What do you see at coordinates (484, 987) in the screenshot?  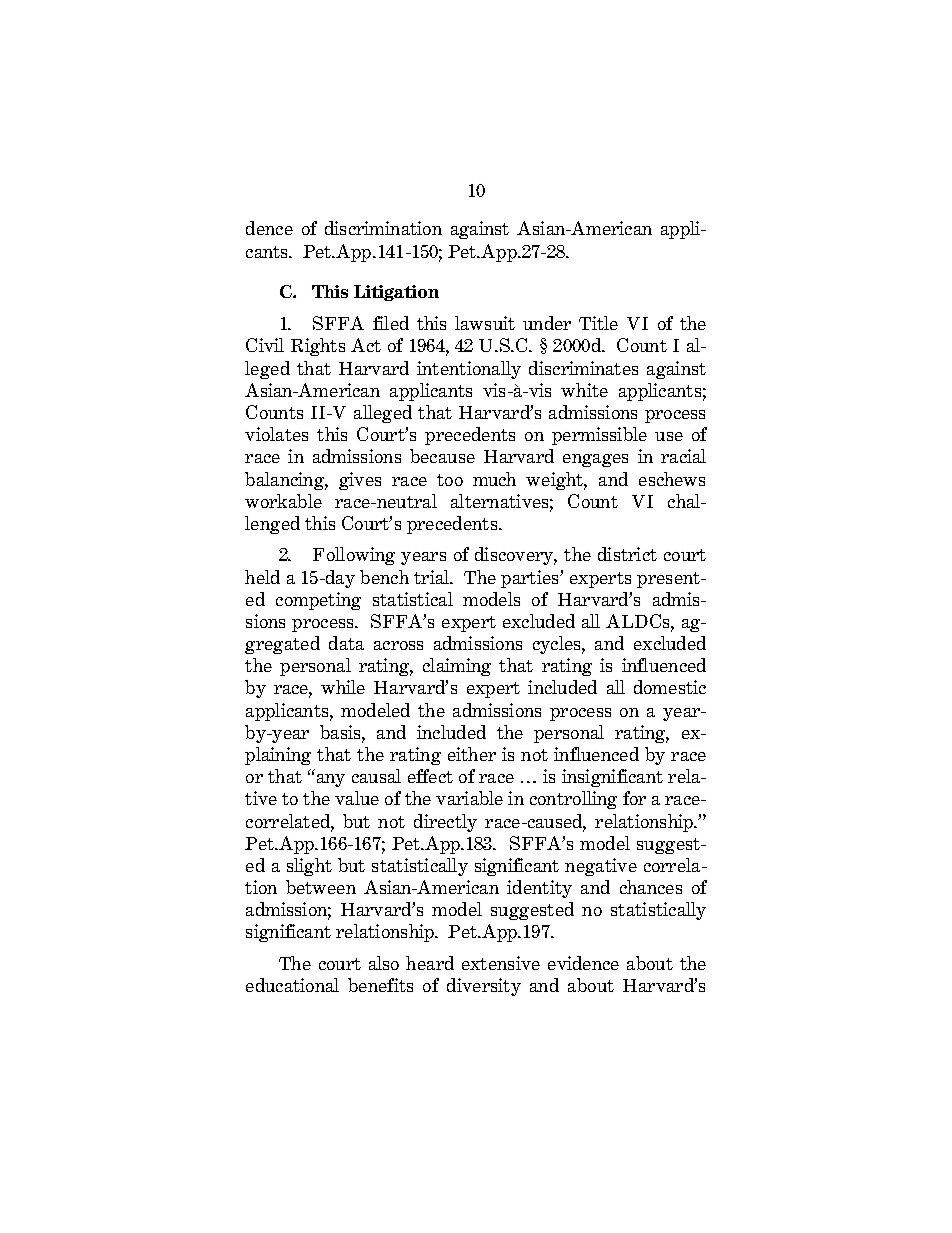 I see `diversity` at bounding box center [484, 987].
